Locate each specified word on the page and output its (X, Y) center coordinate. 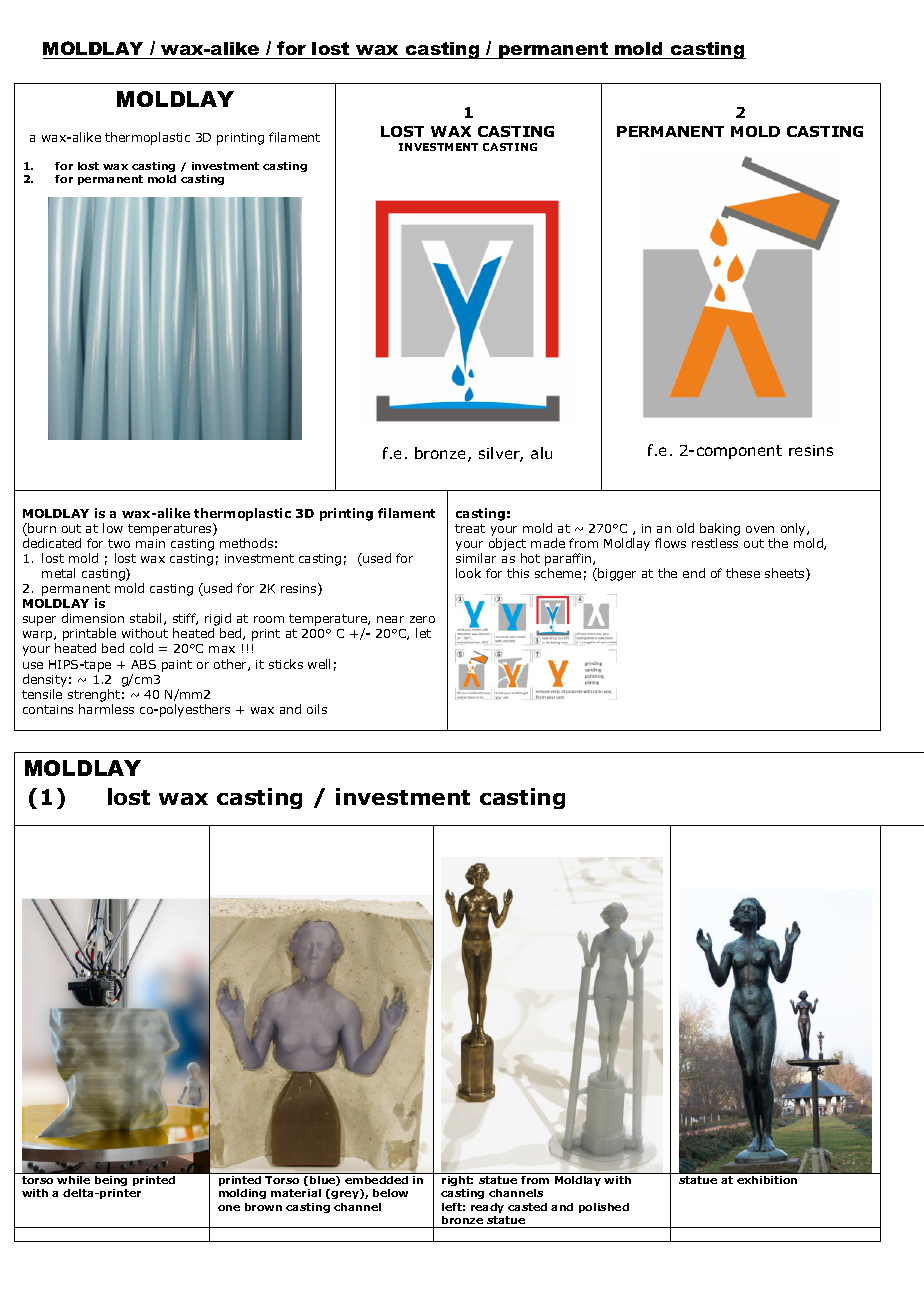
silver (501, 454)
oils (317, 709)
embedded (376, 1180)
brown (263, 1207)
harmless (106, 709)
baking (720, 529)
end (694, 573)
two (119, 543)
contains (48, 709)
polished (604, 1208)
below (390, 1193)
